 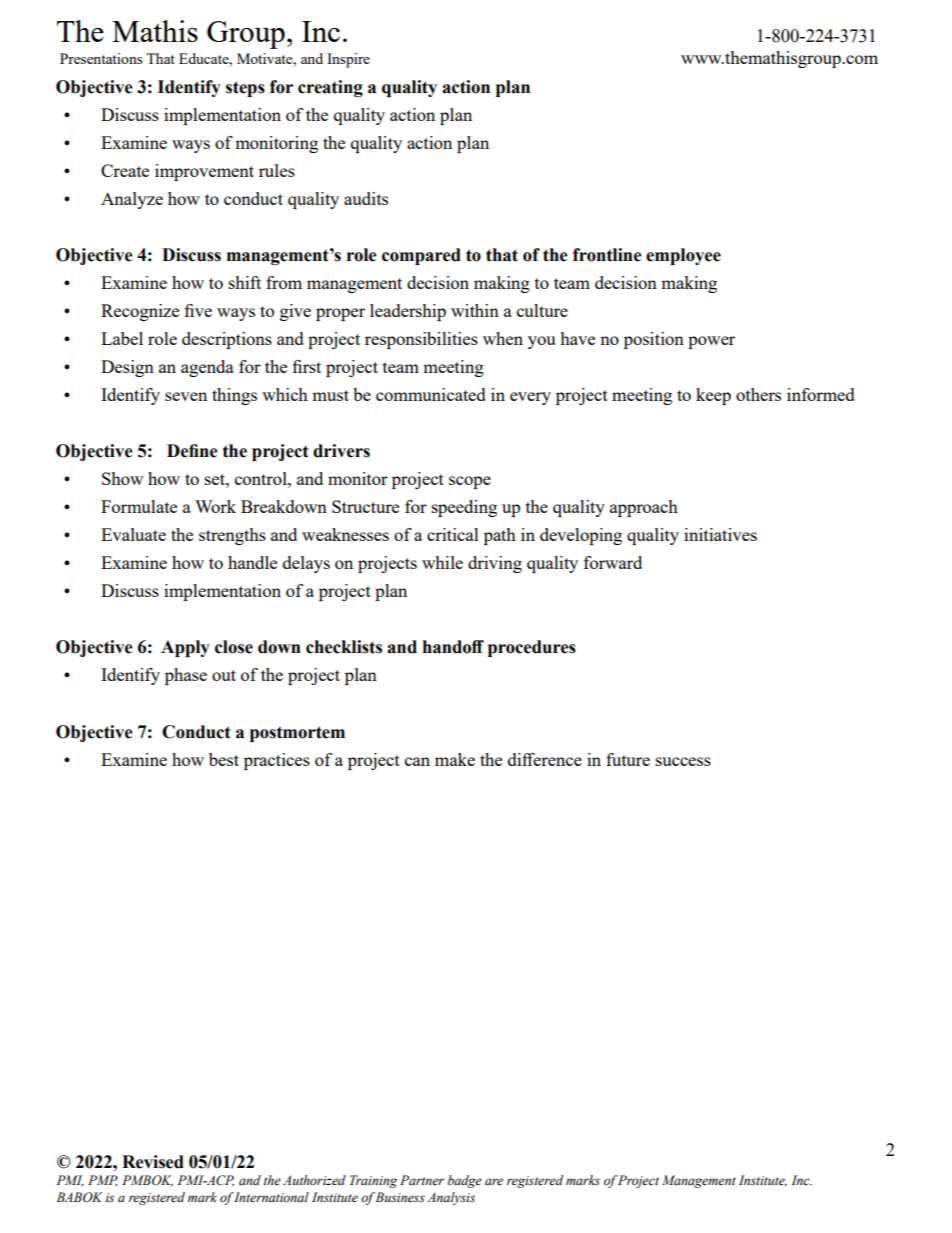 What do you see at coordinates (192, 451) in the document?
I see `Define` at bounding box center [192, 451].
